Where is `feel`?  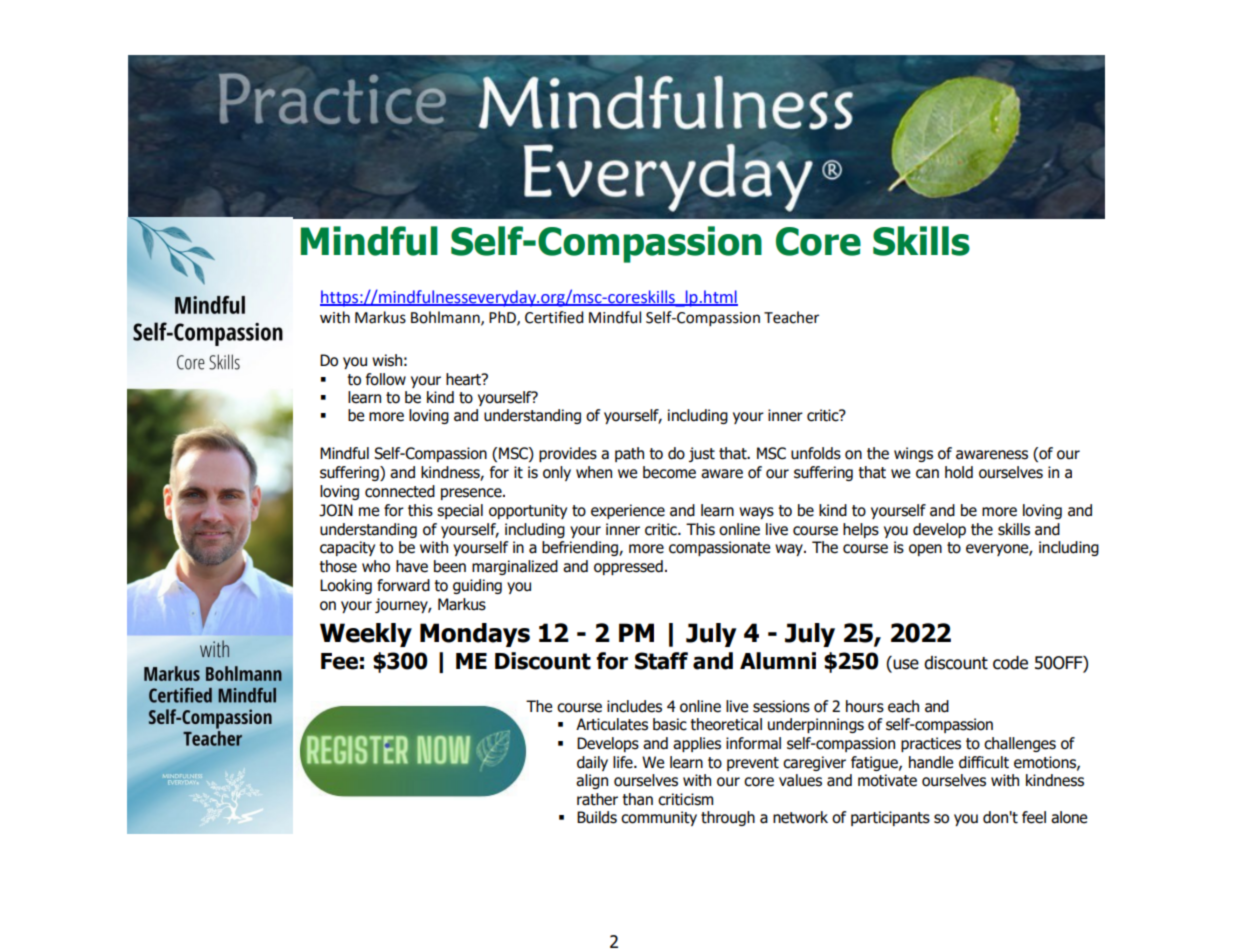
feel is located at coordinates (1034, 817).
